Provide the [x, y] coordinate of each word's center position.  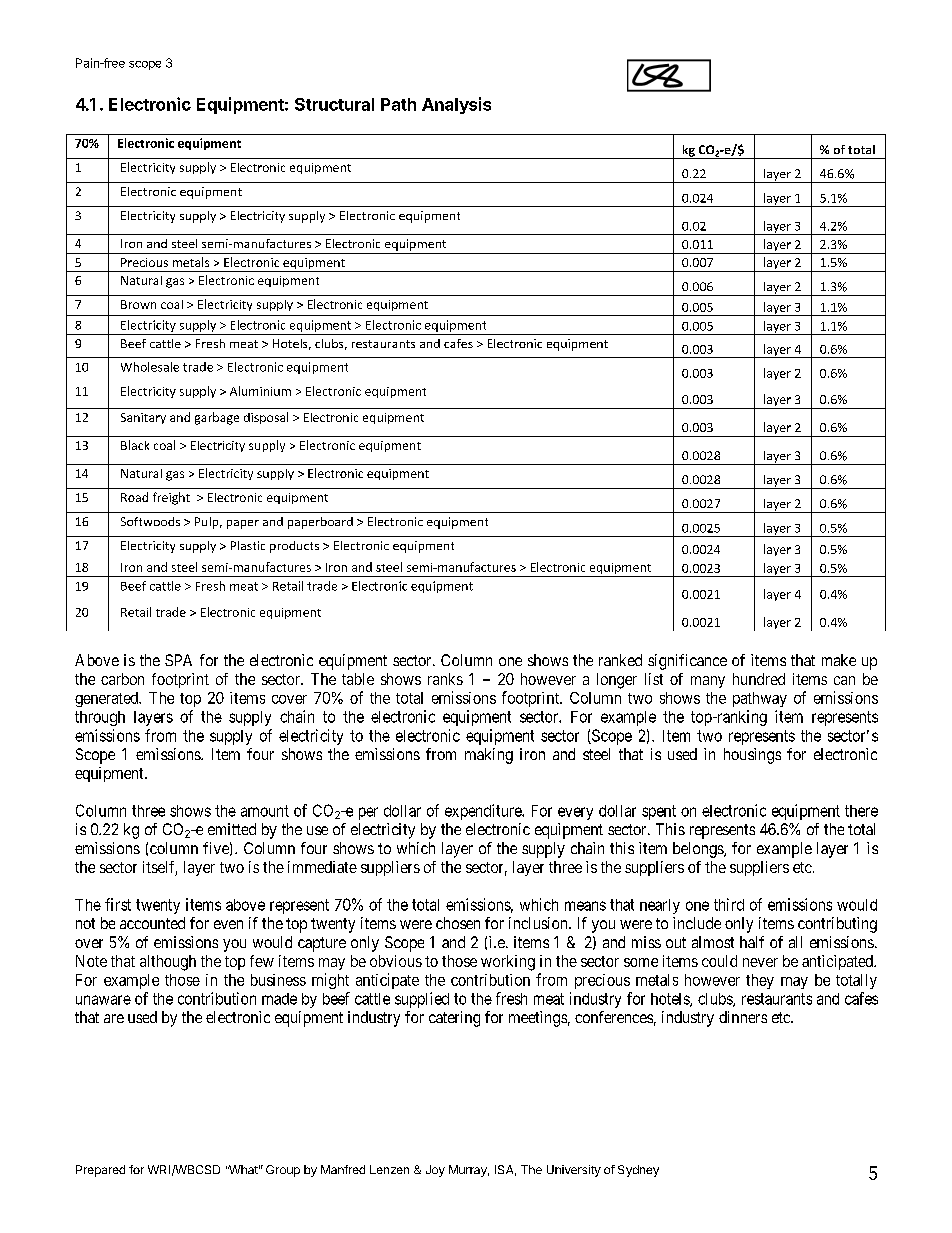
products [294, 547]
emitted [232, 829]
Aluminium [260, 391]
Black [135, 445]
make [839, 660]
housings [752, 756]
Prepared [100, 1171]
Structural [334, 104]
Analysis [456, 105]
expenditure [484, 812]
